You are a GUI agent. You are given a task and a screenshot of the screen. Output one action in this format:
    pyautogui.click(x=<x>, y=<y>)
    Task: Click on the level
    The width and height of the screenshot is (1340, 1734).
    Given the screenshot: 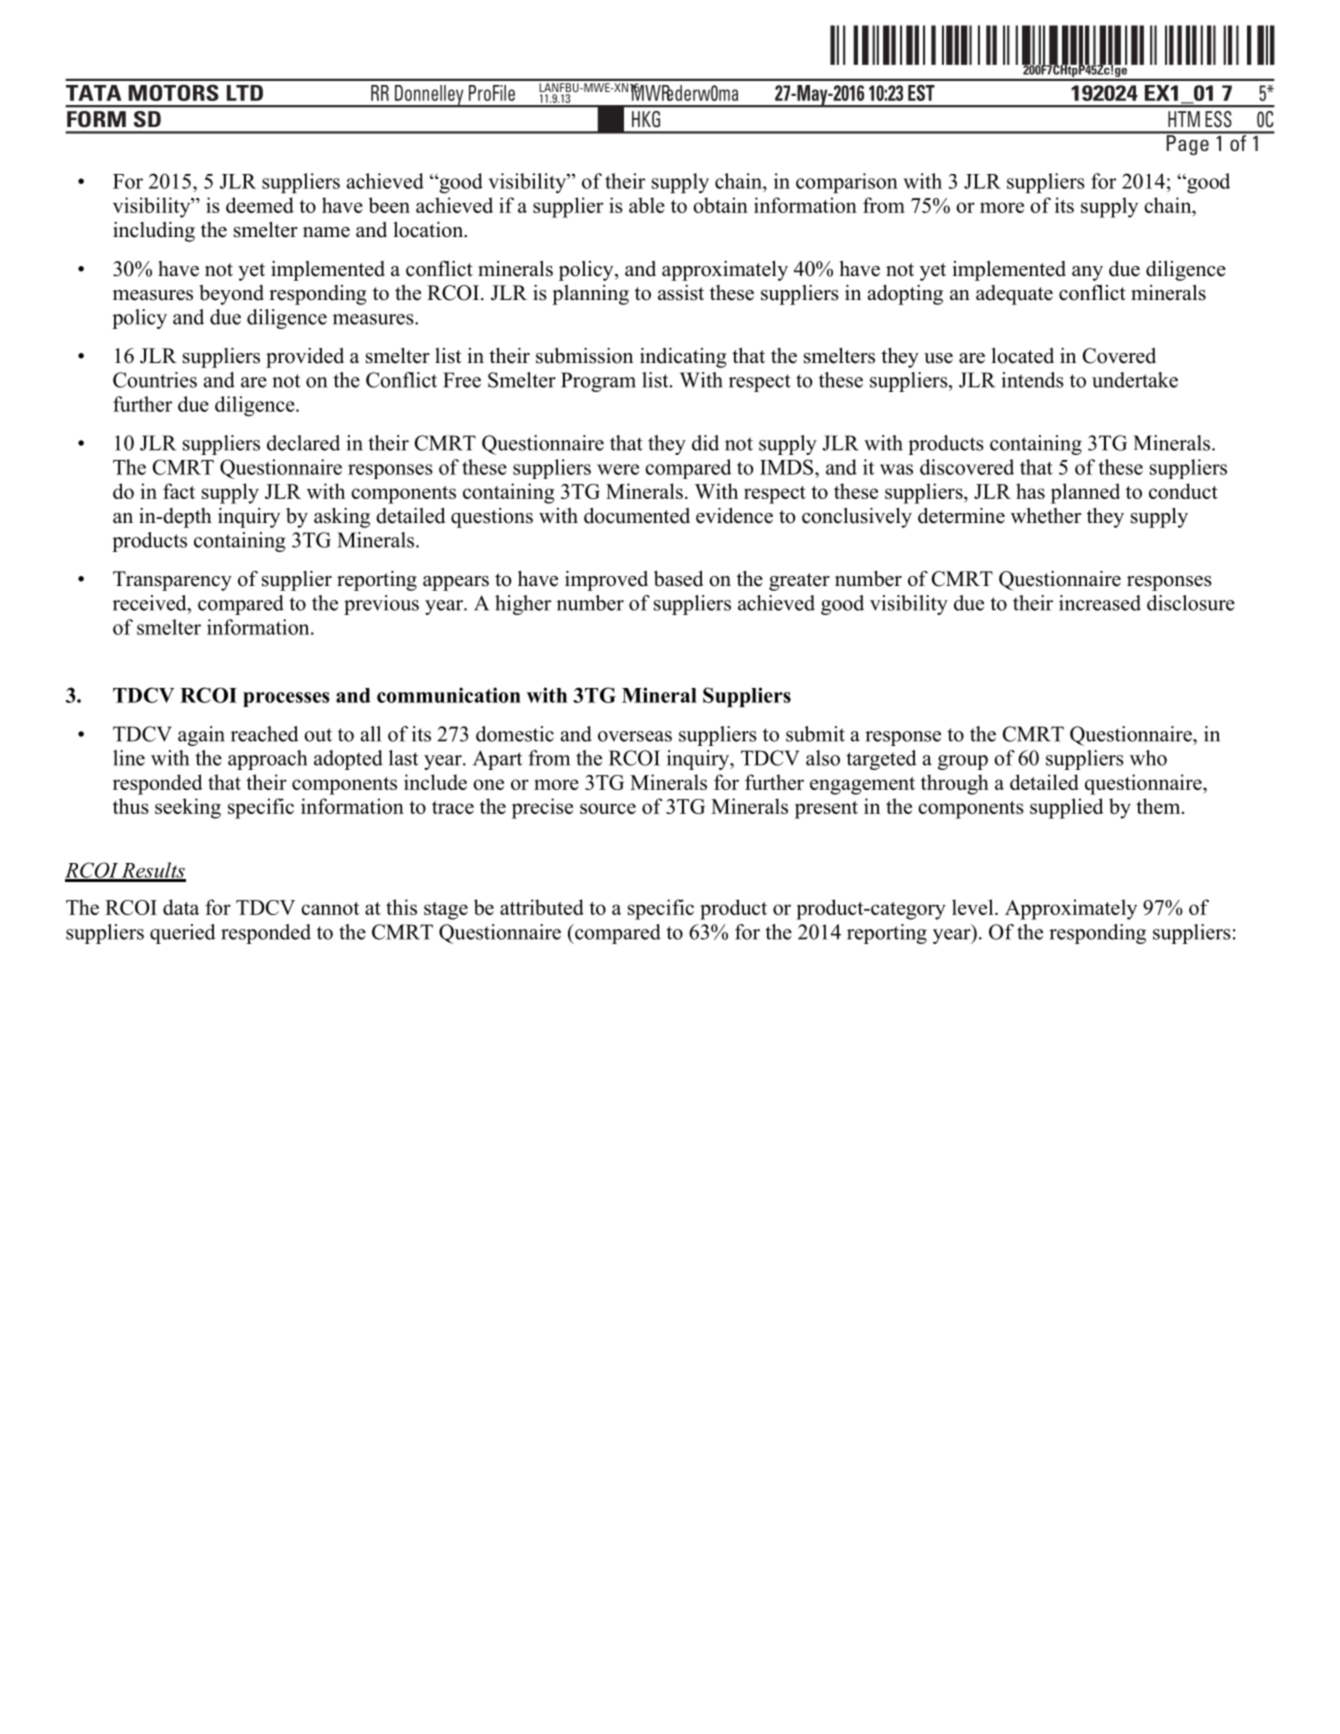 What is the action you would take?
    pyautogui.click(x=974, y=907)
